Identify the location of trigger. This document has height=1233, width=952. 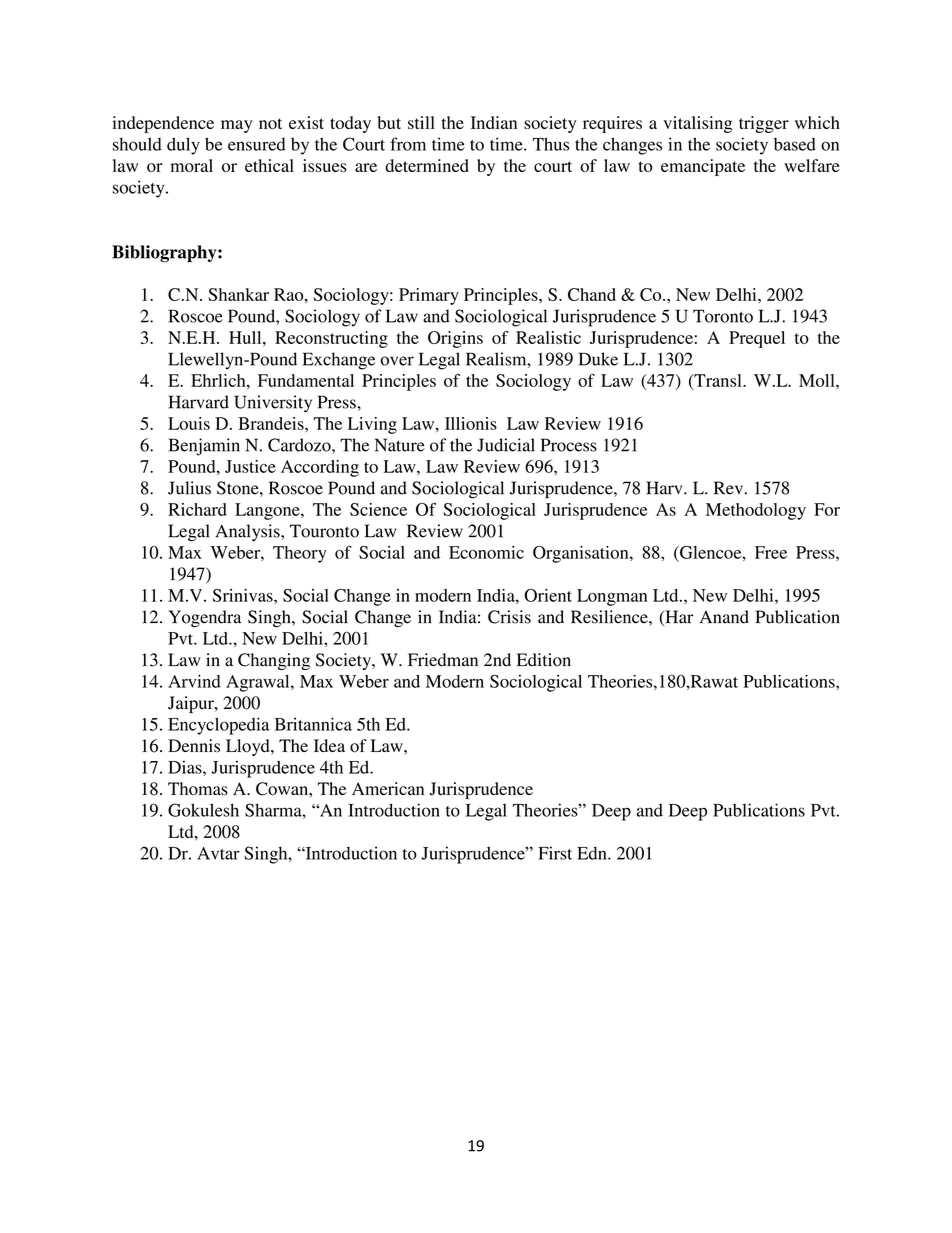
(764, 124).
